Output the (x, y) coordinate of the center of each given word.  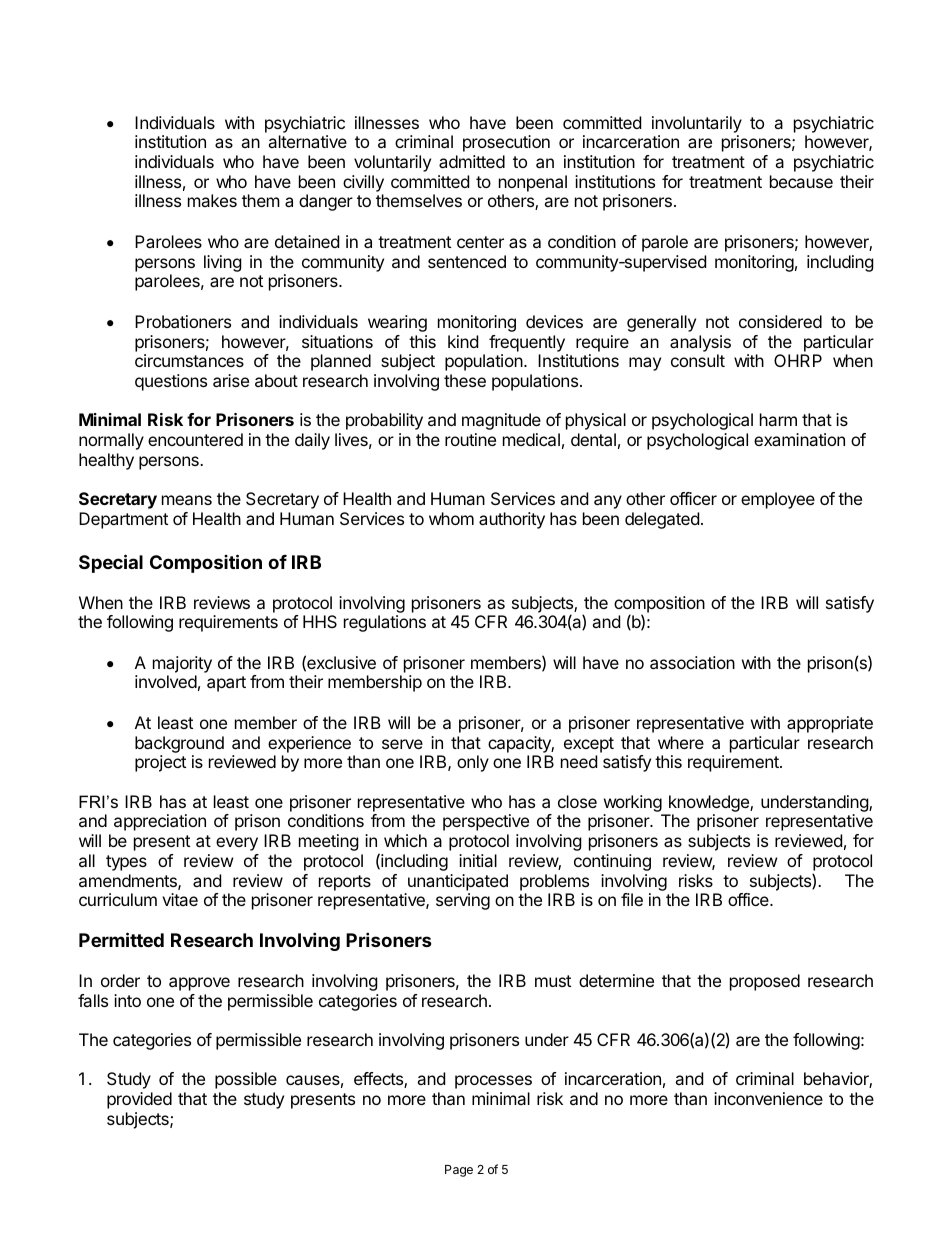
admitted (472, 161)
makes (212, 200)
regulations (385, 623)
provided (139, 1100)
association (692, 662)
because (801, 181)
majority (182, 664)
